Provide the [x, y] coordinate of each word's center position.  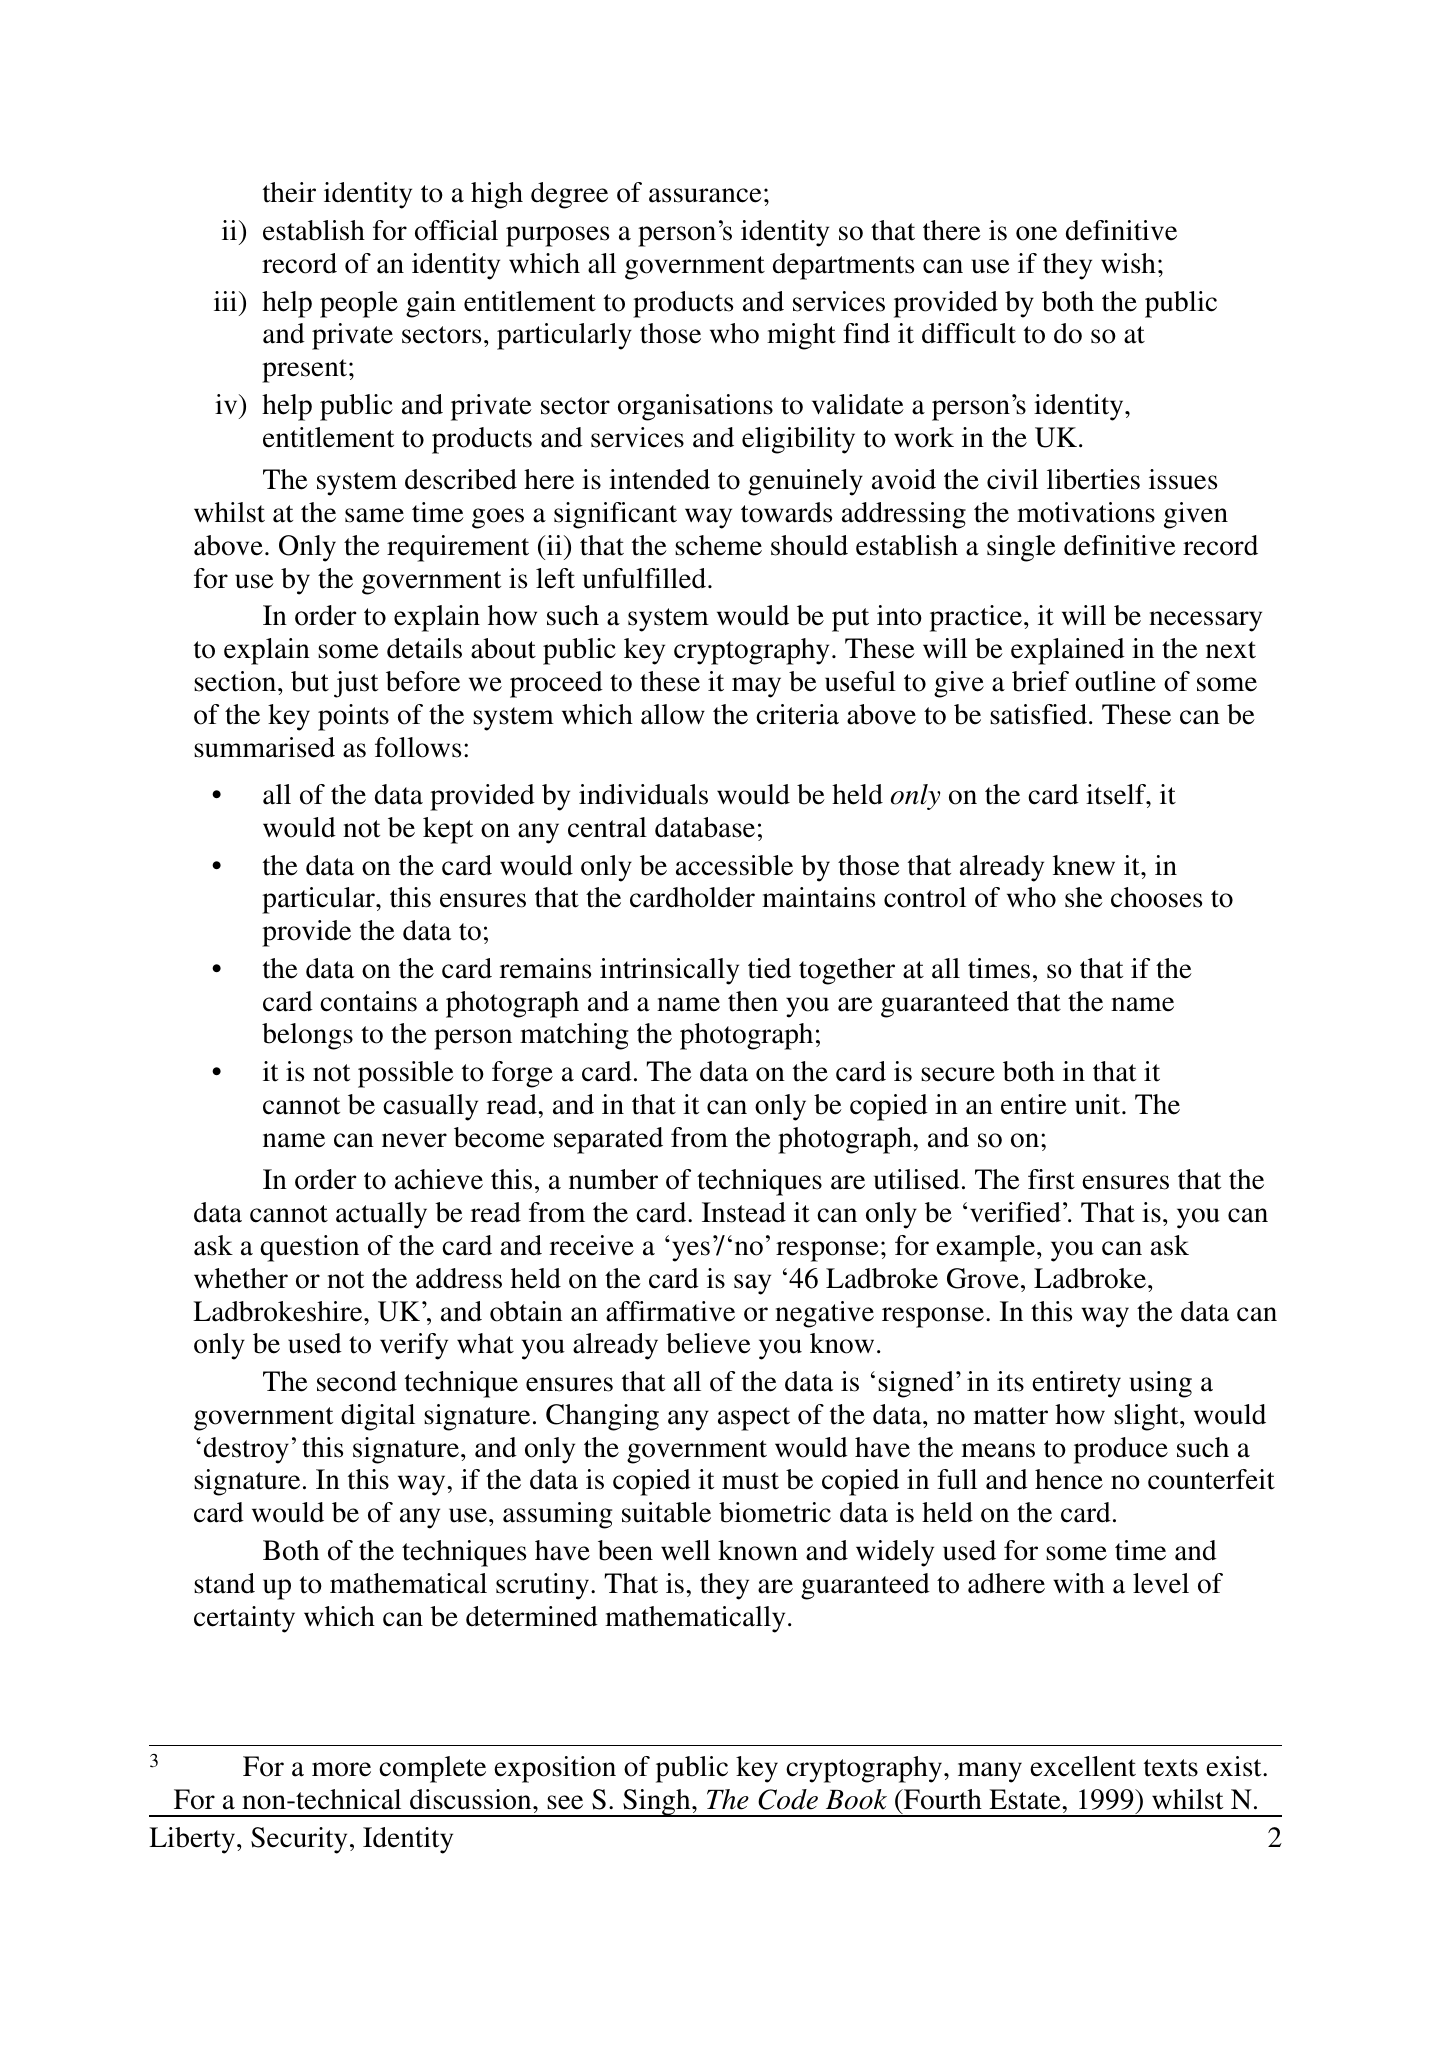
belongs [307, 1036]
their [289, 192]
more [341, 1769]
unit [1099, 1104]
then [753, 1001]
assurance [705, 195]
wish [1128, 263]
